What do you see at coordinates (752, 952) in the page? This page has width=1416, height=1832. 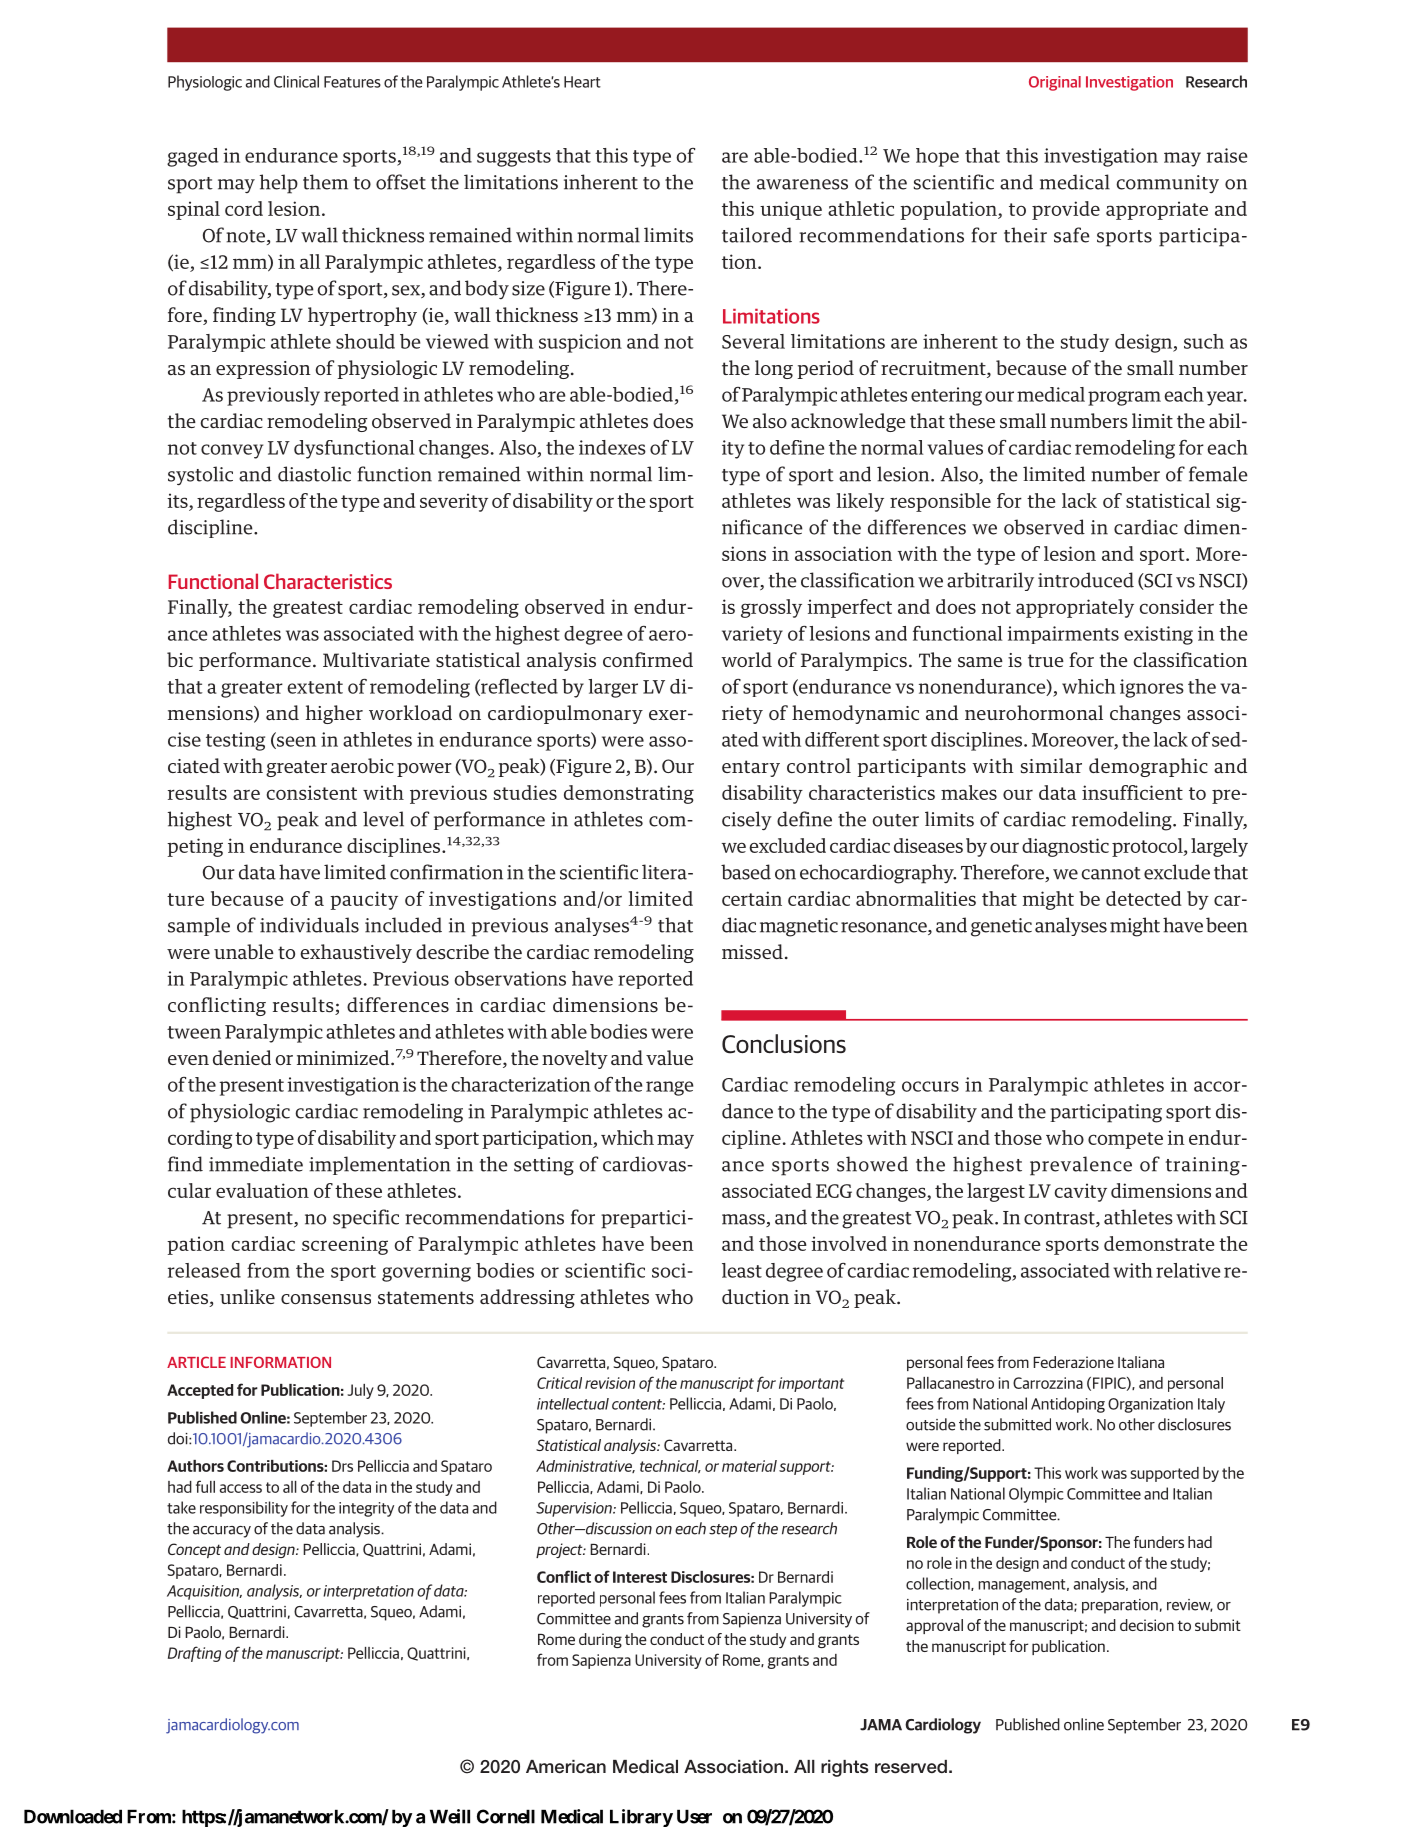 I see `missed` at bounding box center [752, 952].
